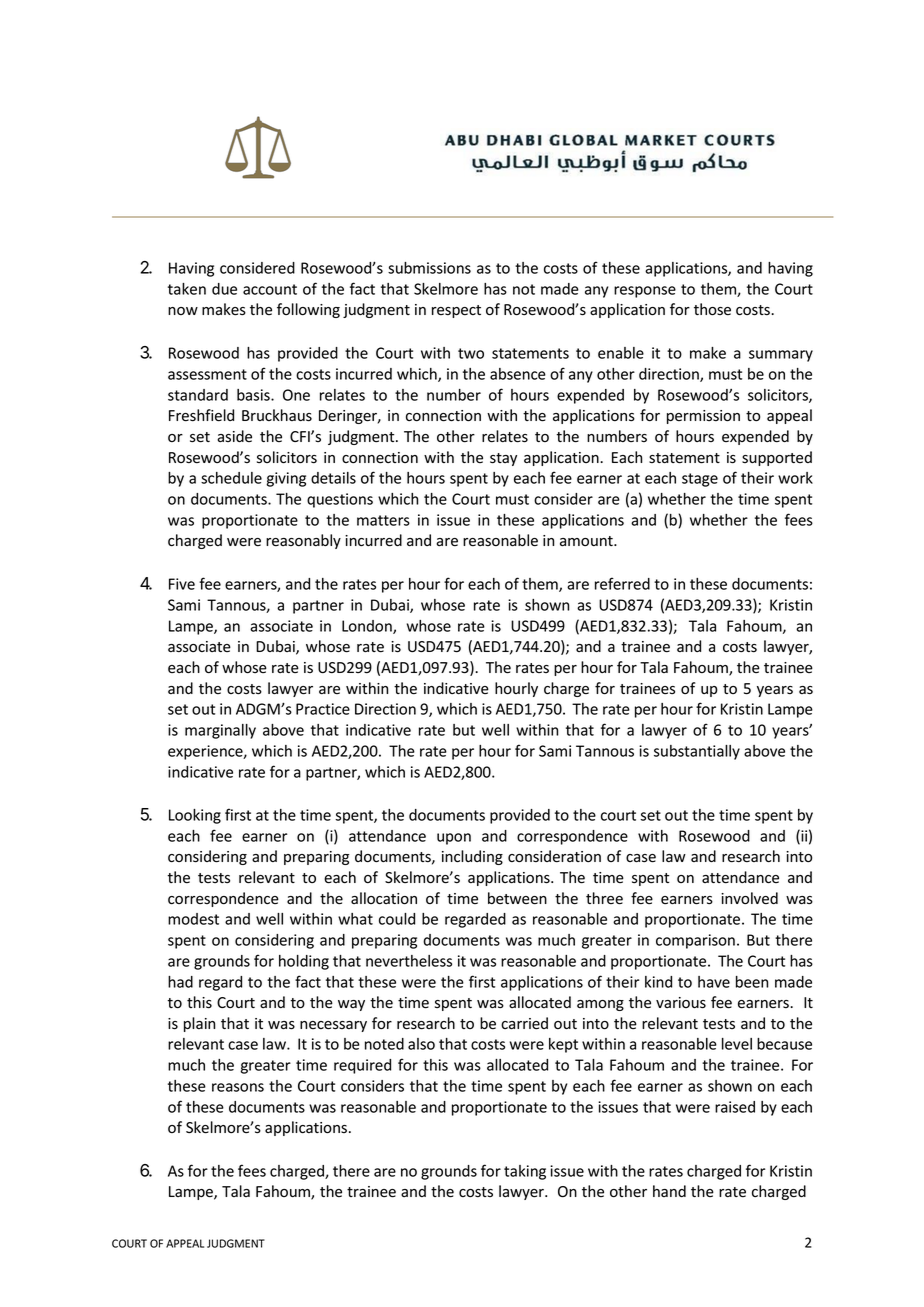 The height and width of the page is (1307, 924). Describe the element at coordinates (700, 480) in the page. I see `stage` at that location.
